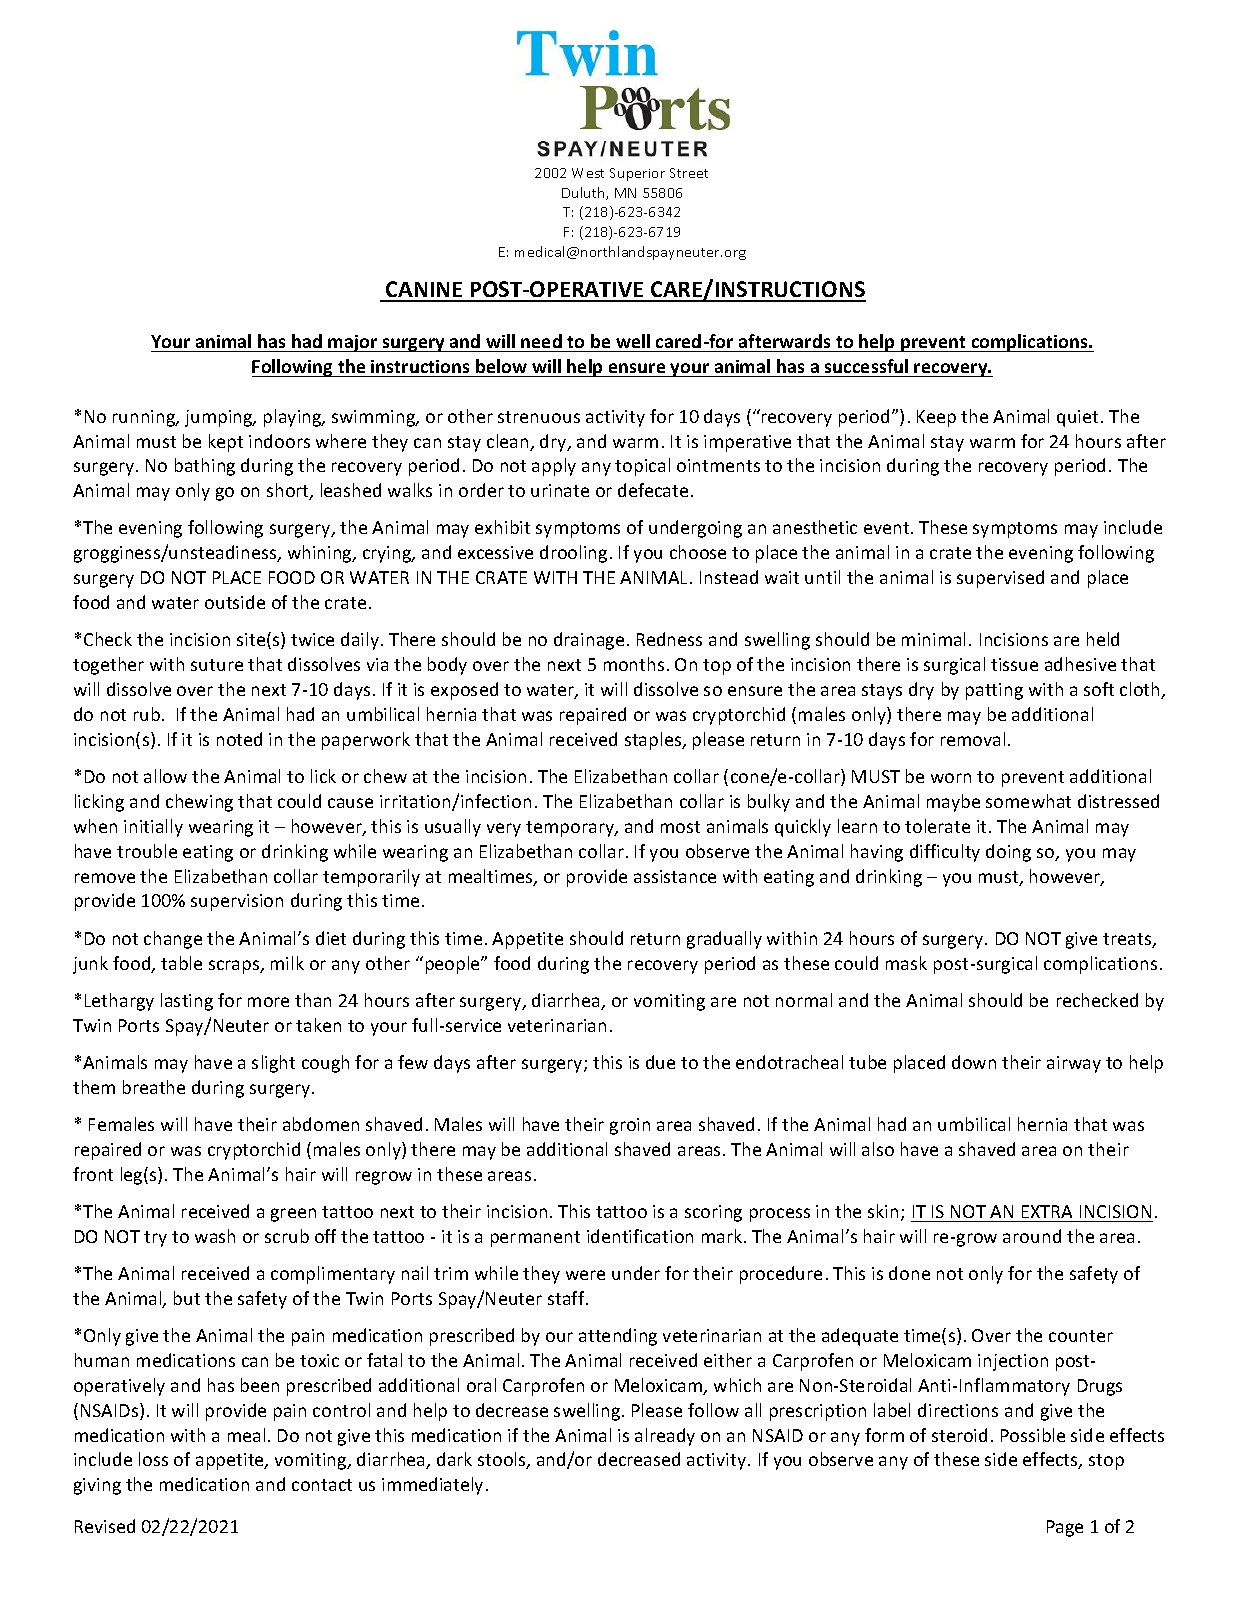 This page has height=1612, width=1245. I want to click on down, so click(974, 1062).
